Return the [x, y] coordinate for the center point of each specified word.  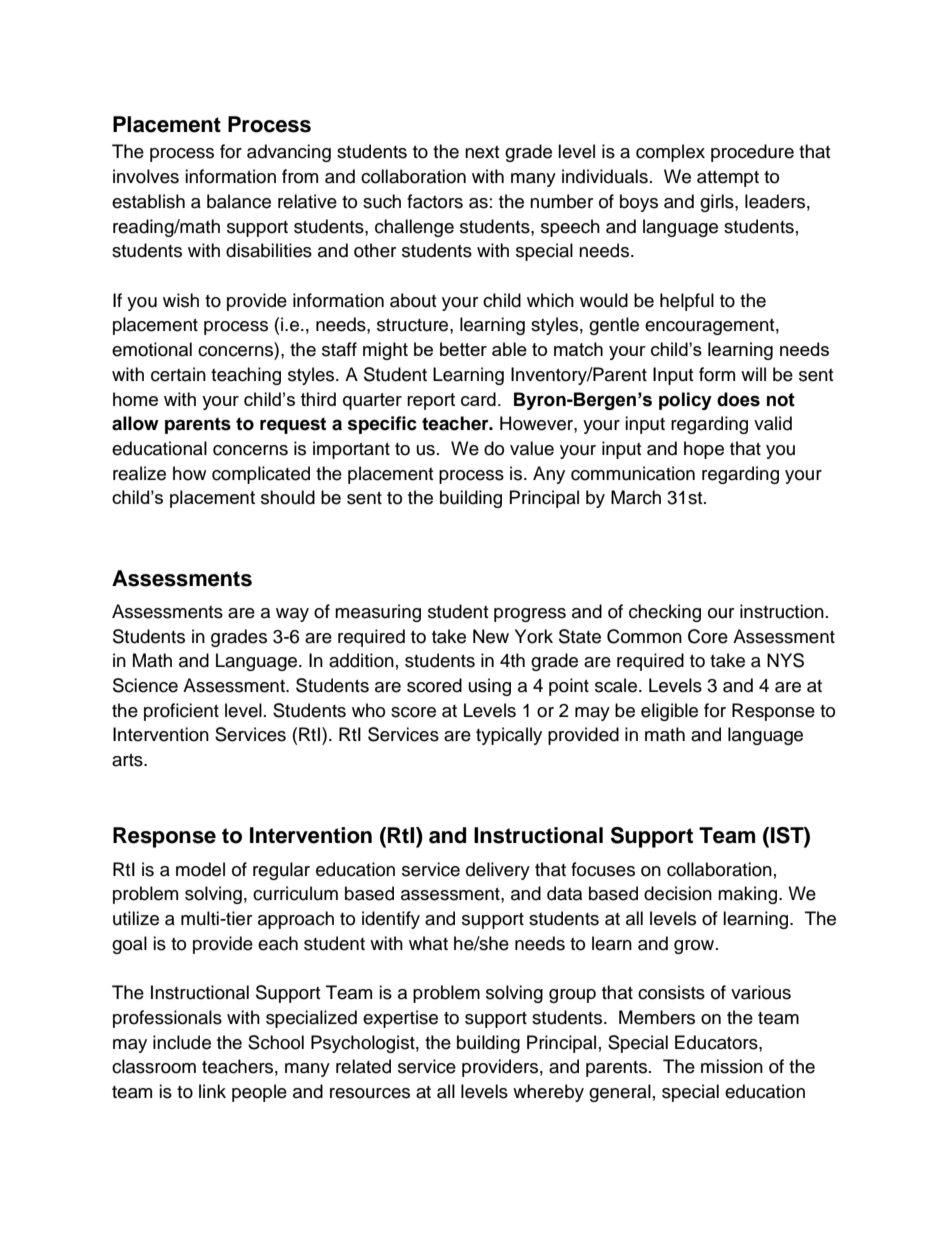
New [491, 636]
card [478, 399]
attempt [728, 179]
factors [435, 201]
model [200, 869]
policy [685, 401]
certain [178, 374]
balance [239, 201]
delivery [498, 871]
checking [665, 613]
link [212, 1091]
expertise [400, 1019]
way [292, 615]
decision [678, 893]
